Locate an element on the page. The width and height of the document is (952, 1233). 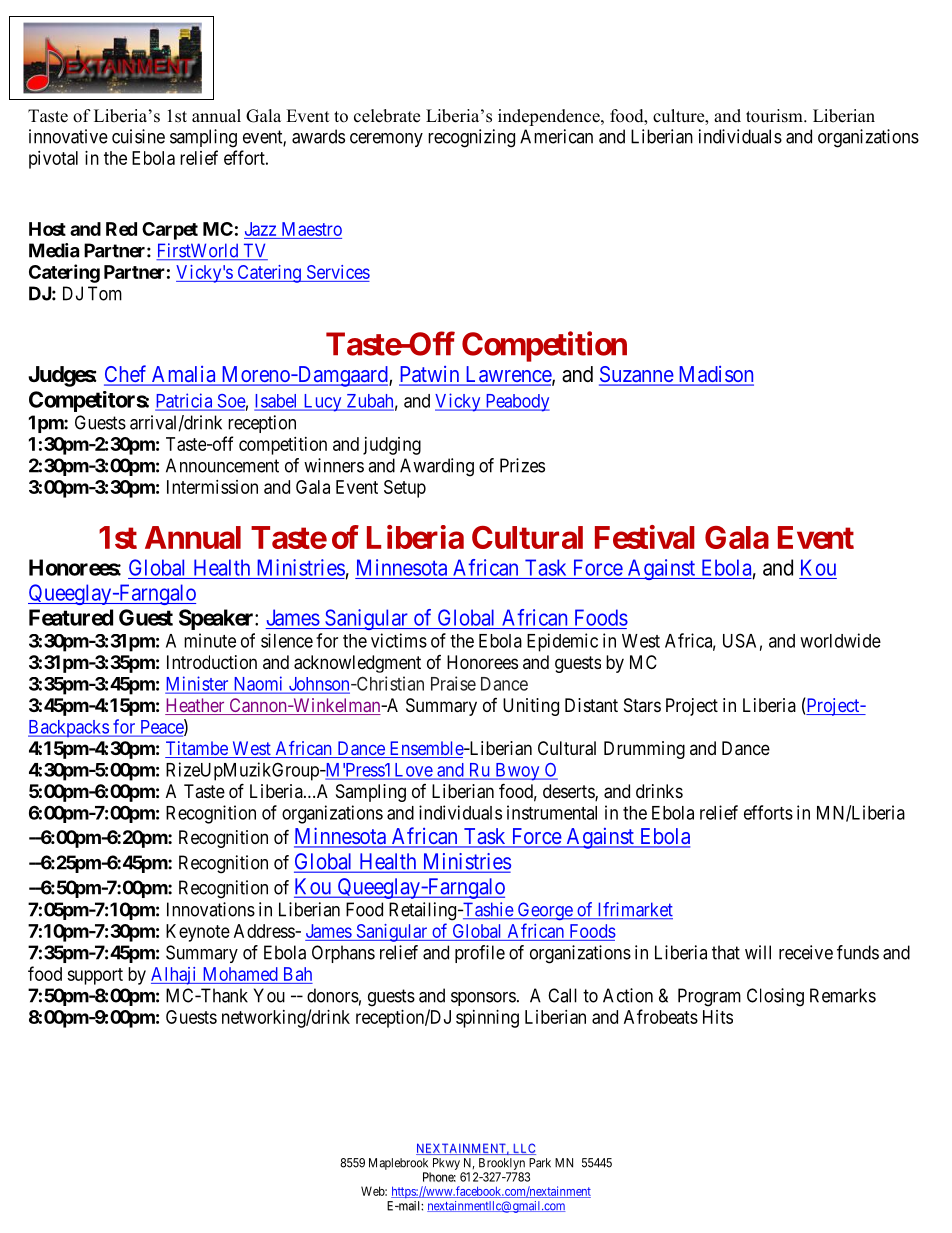
Hits is located at coordinates (718, 1017).
